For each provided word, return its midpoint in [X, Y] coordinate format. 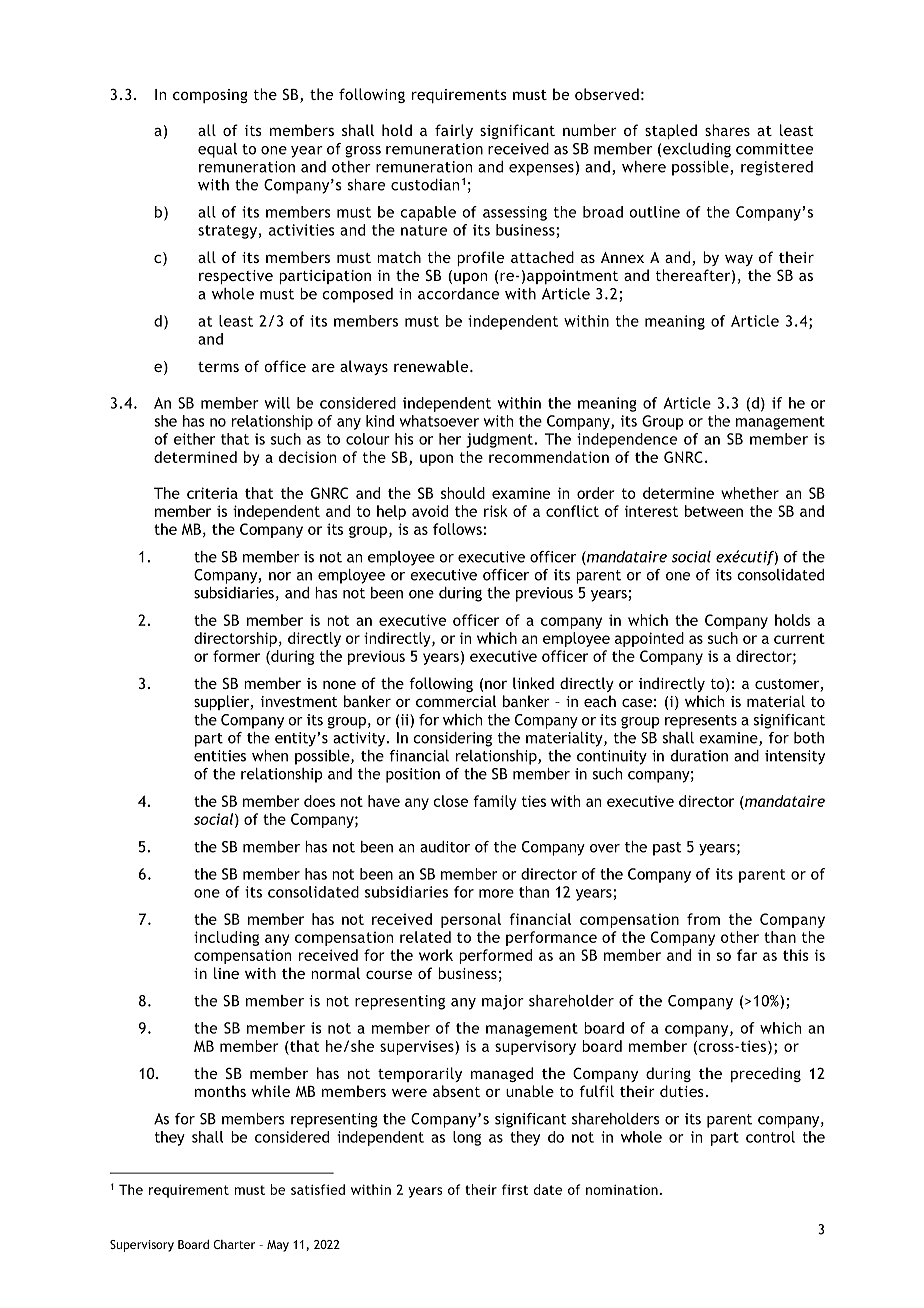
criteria [212, 493]
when [270, 756]
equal [217, 150]
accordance [458, 294]
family [495, 802]
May [278, 1246]
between [714, 511]
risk [496, 511]
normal [335, 973]
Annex [622, 257]
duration [699, 756]
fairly [454, 131]
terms [218, 367]
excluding [697, 150]
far [747, 955]
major [503, 1002]
